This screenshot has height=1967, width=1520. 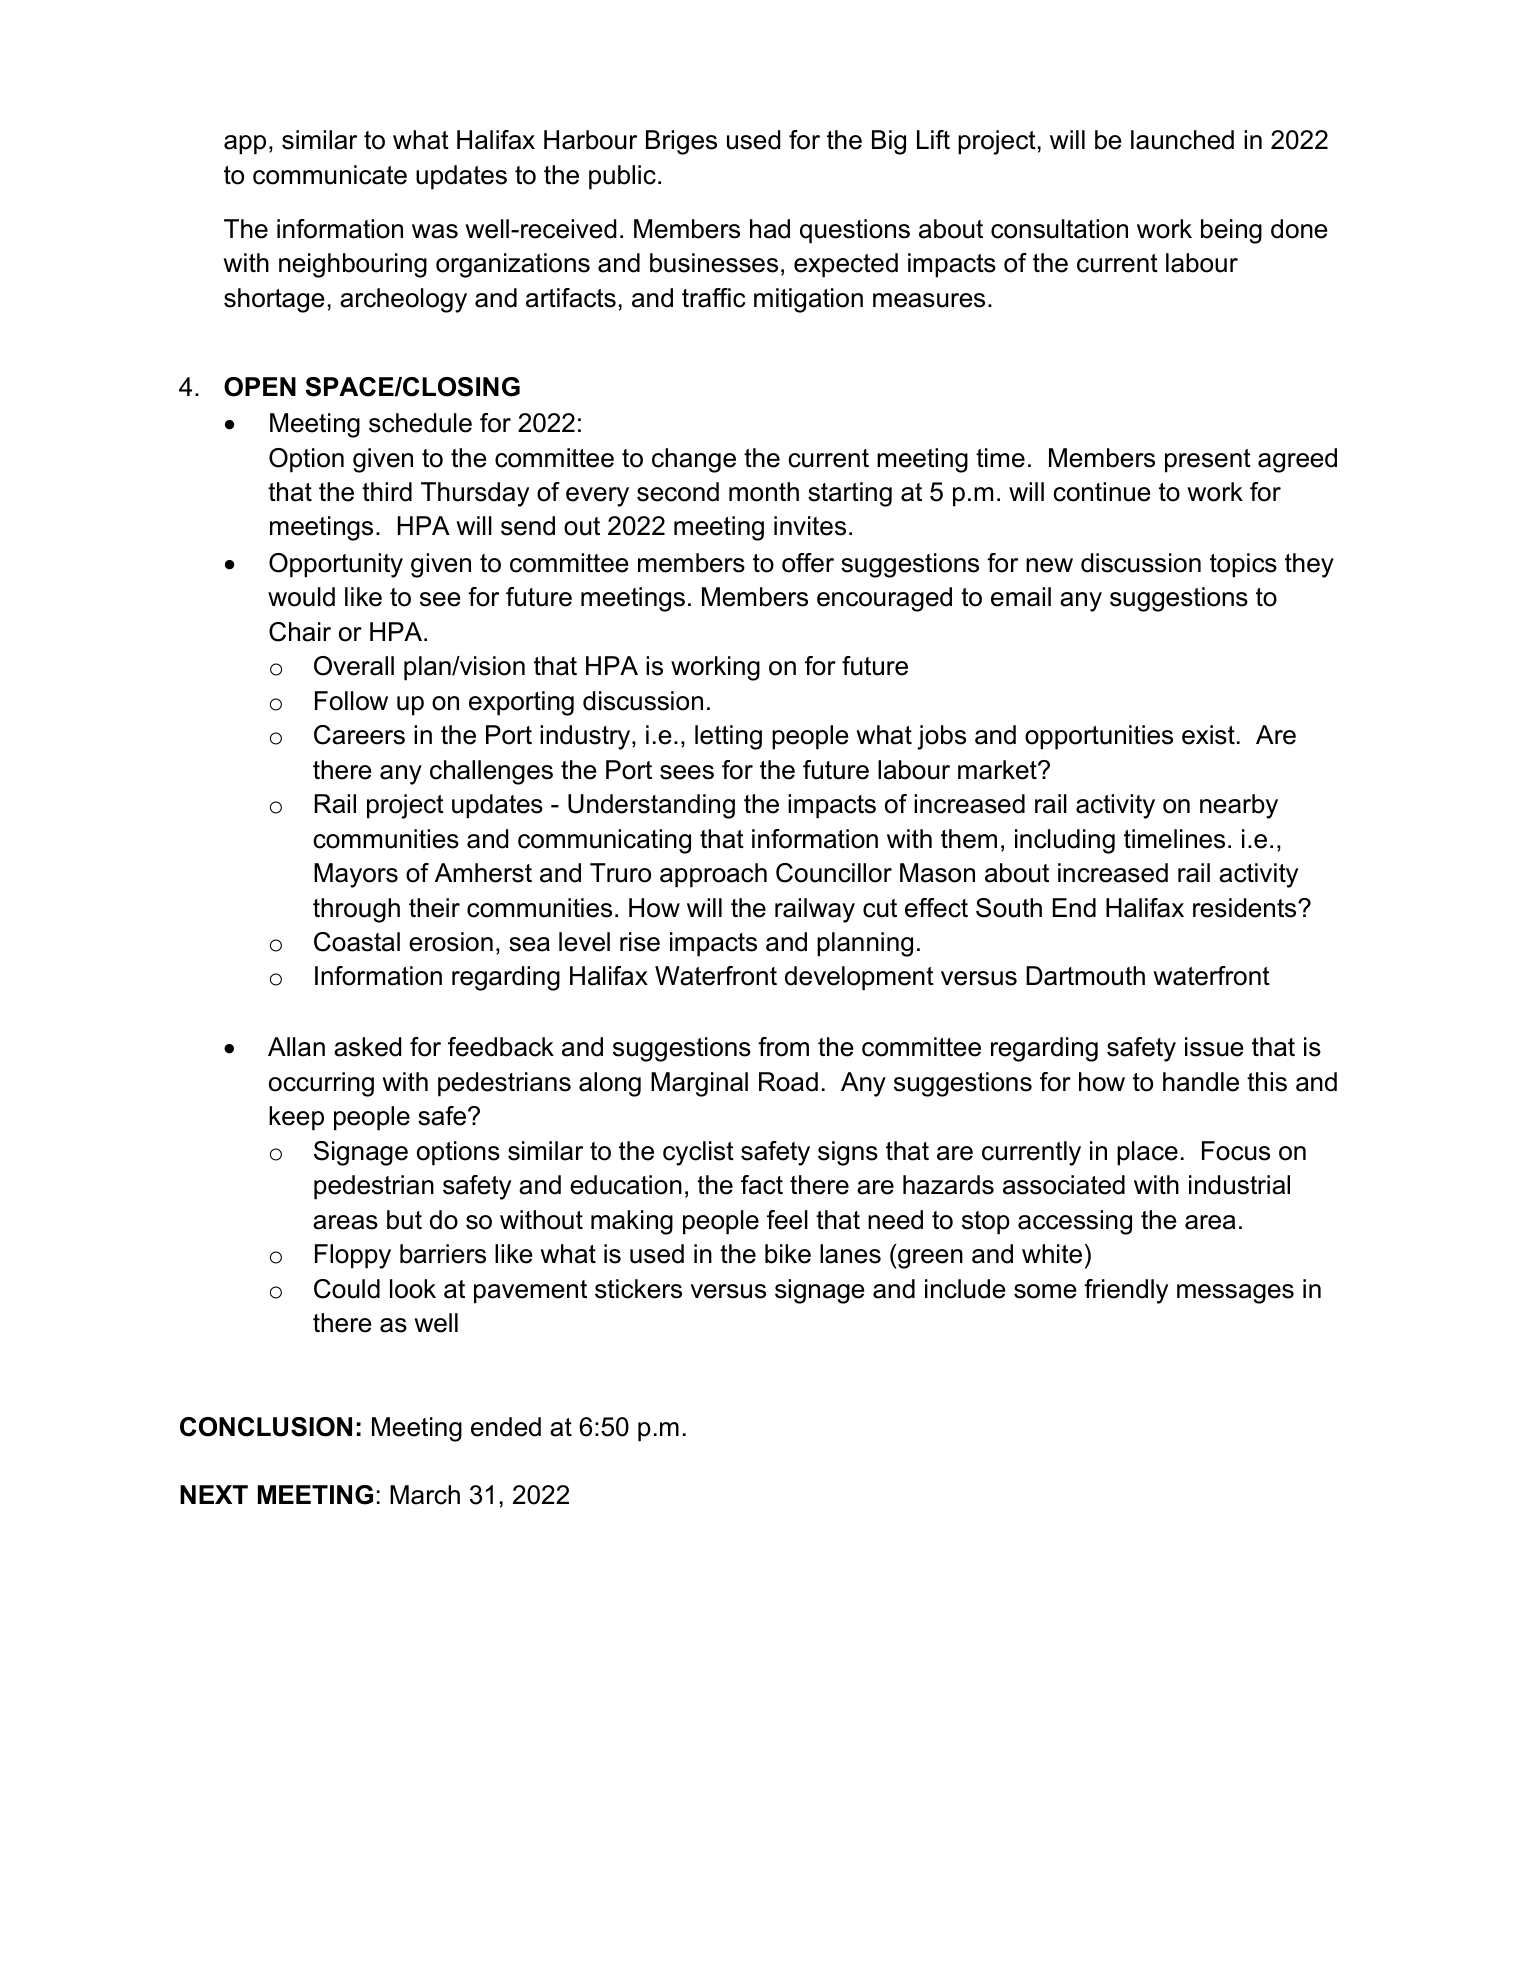 What do you see at coordinates (330, 175) in the screenshot?
I see `communicate` at bounding box center [330, 175].
